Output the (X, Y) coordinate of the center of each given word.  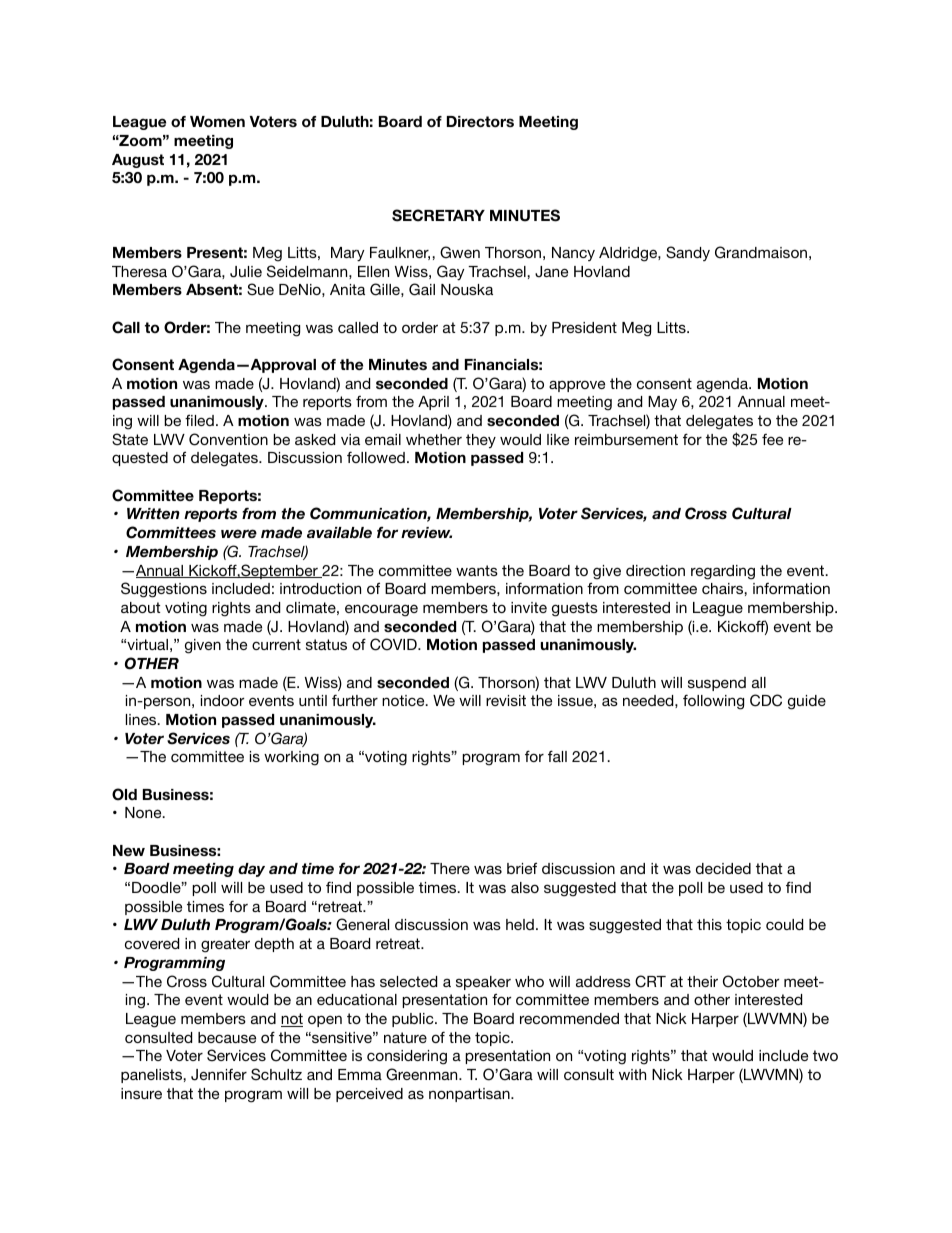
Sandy (688, 253)
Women (217, 121)
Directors (480, 121)
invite (529, 607)
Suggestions (164, 590)
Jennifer (219, 1075)
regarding (723, 572)
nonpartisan (470, 1095)
